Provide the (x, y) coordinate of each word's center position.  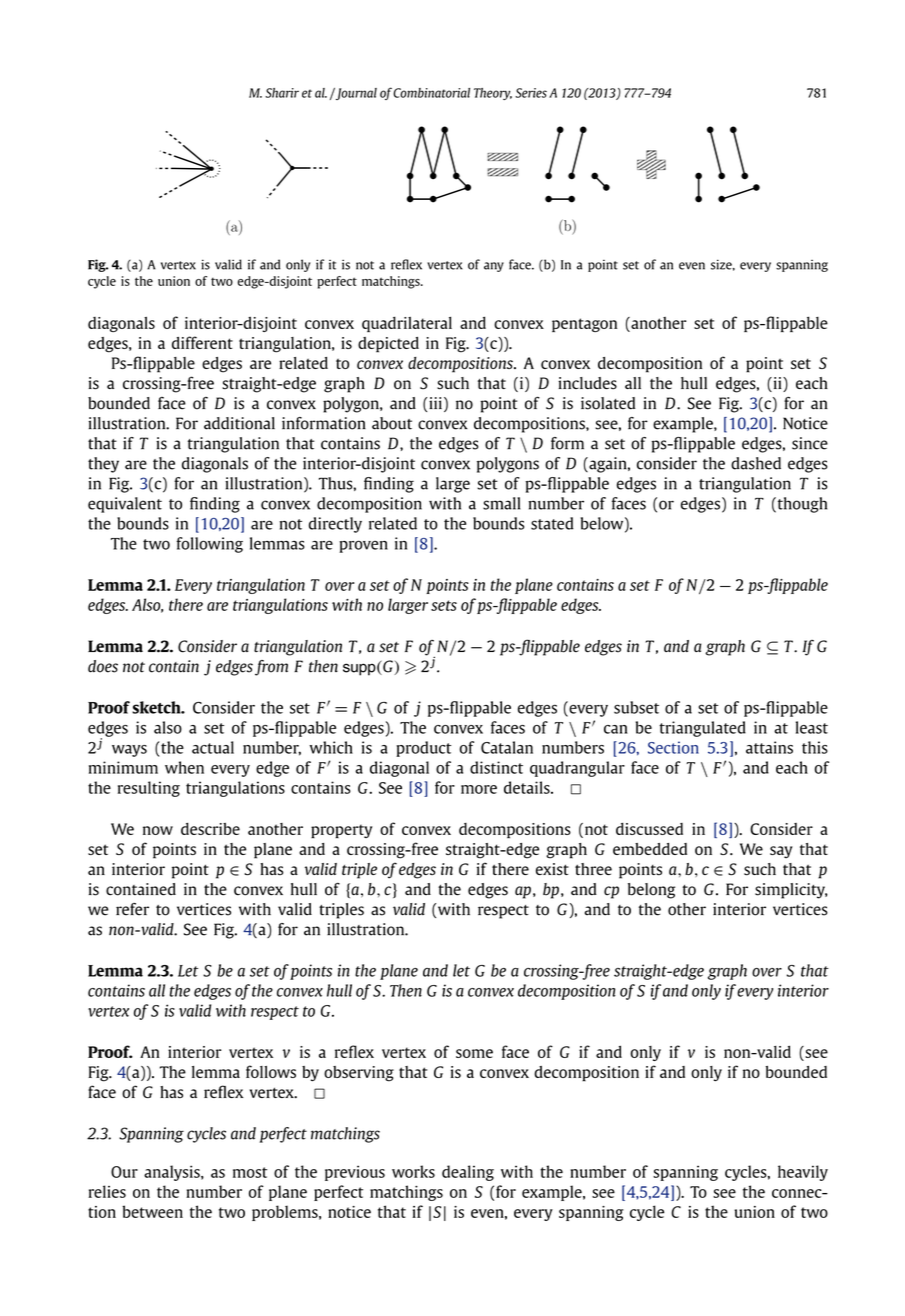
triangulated (702, 729)
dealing (468, 1173)
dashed (756, 463)
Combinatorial (431, 93)
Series (531, 93)
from (271, 668)
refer (132, 909)
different (202, 342)
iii (435, 403)
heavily (803, 1173)
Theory (493, 94)
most (250, 1172)
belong (651, 891)
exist (552, 869)
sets (444, 605)
